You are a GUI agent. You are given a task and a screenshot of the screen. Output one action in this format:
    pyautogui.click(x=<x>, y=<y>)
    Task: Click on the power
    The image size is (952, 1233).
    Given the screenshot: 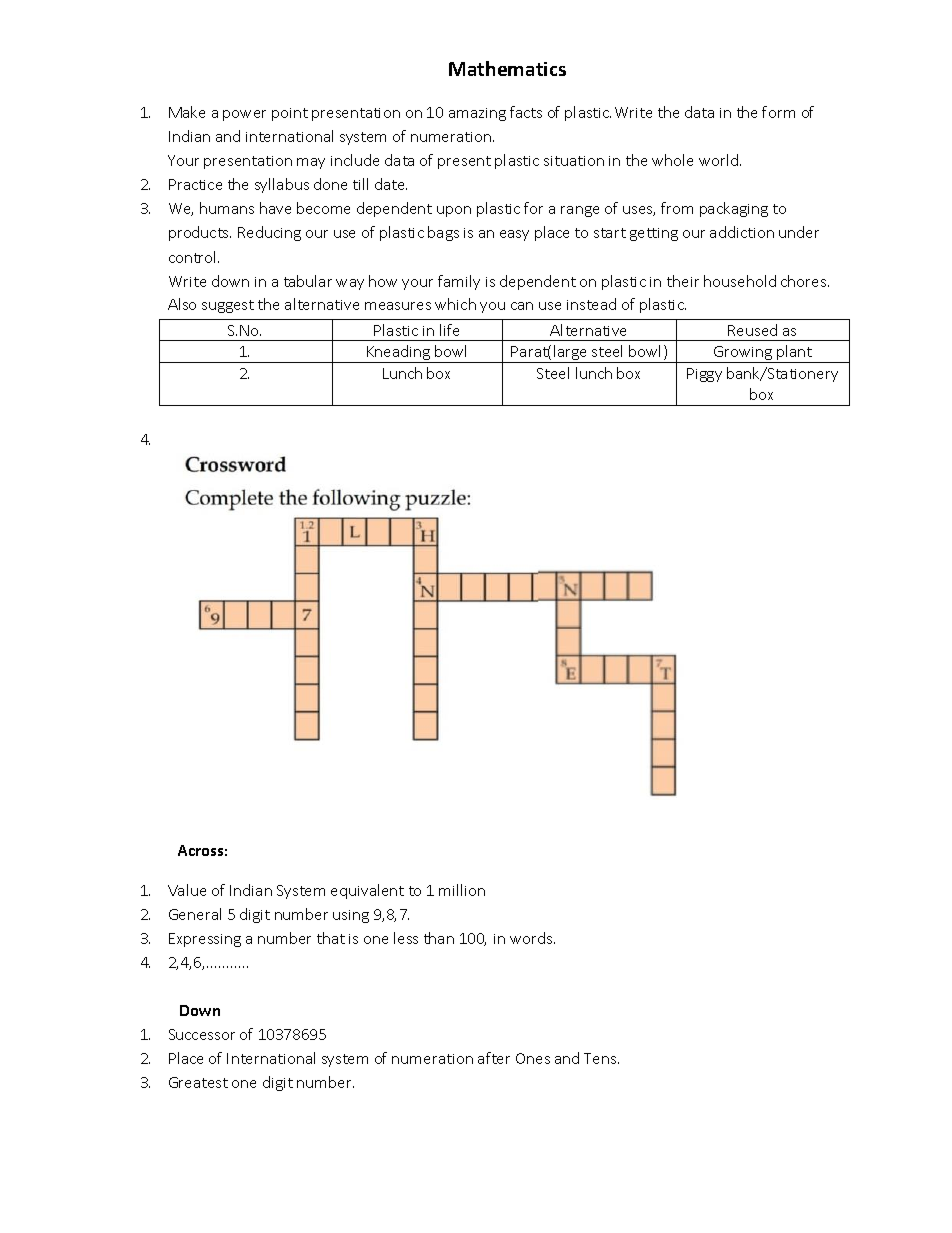 What is the action you would take?
    pyautogui.click(x=244, y=115)
